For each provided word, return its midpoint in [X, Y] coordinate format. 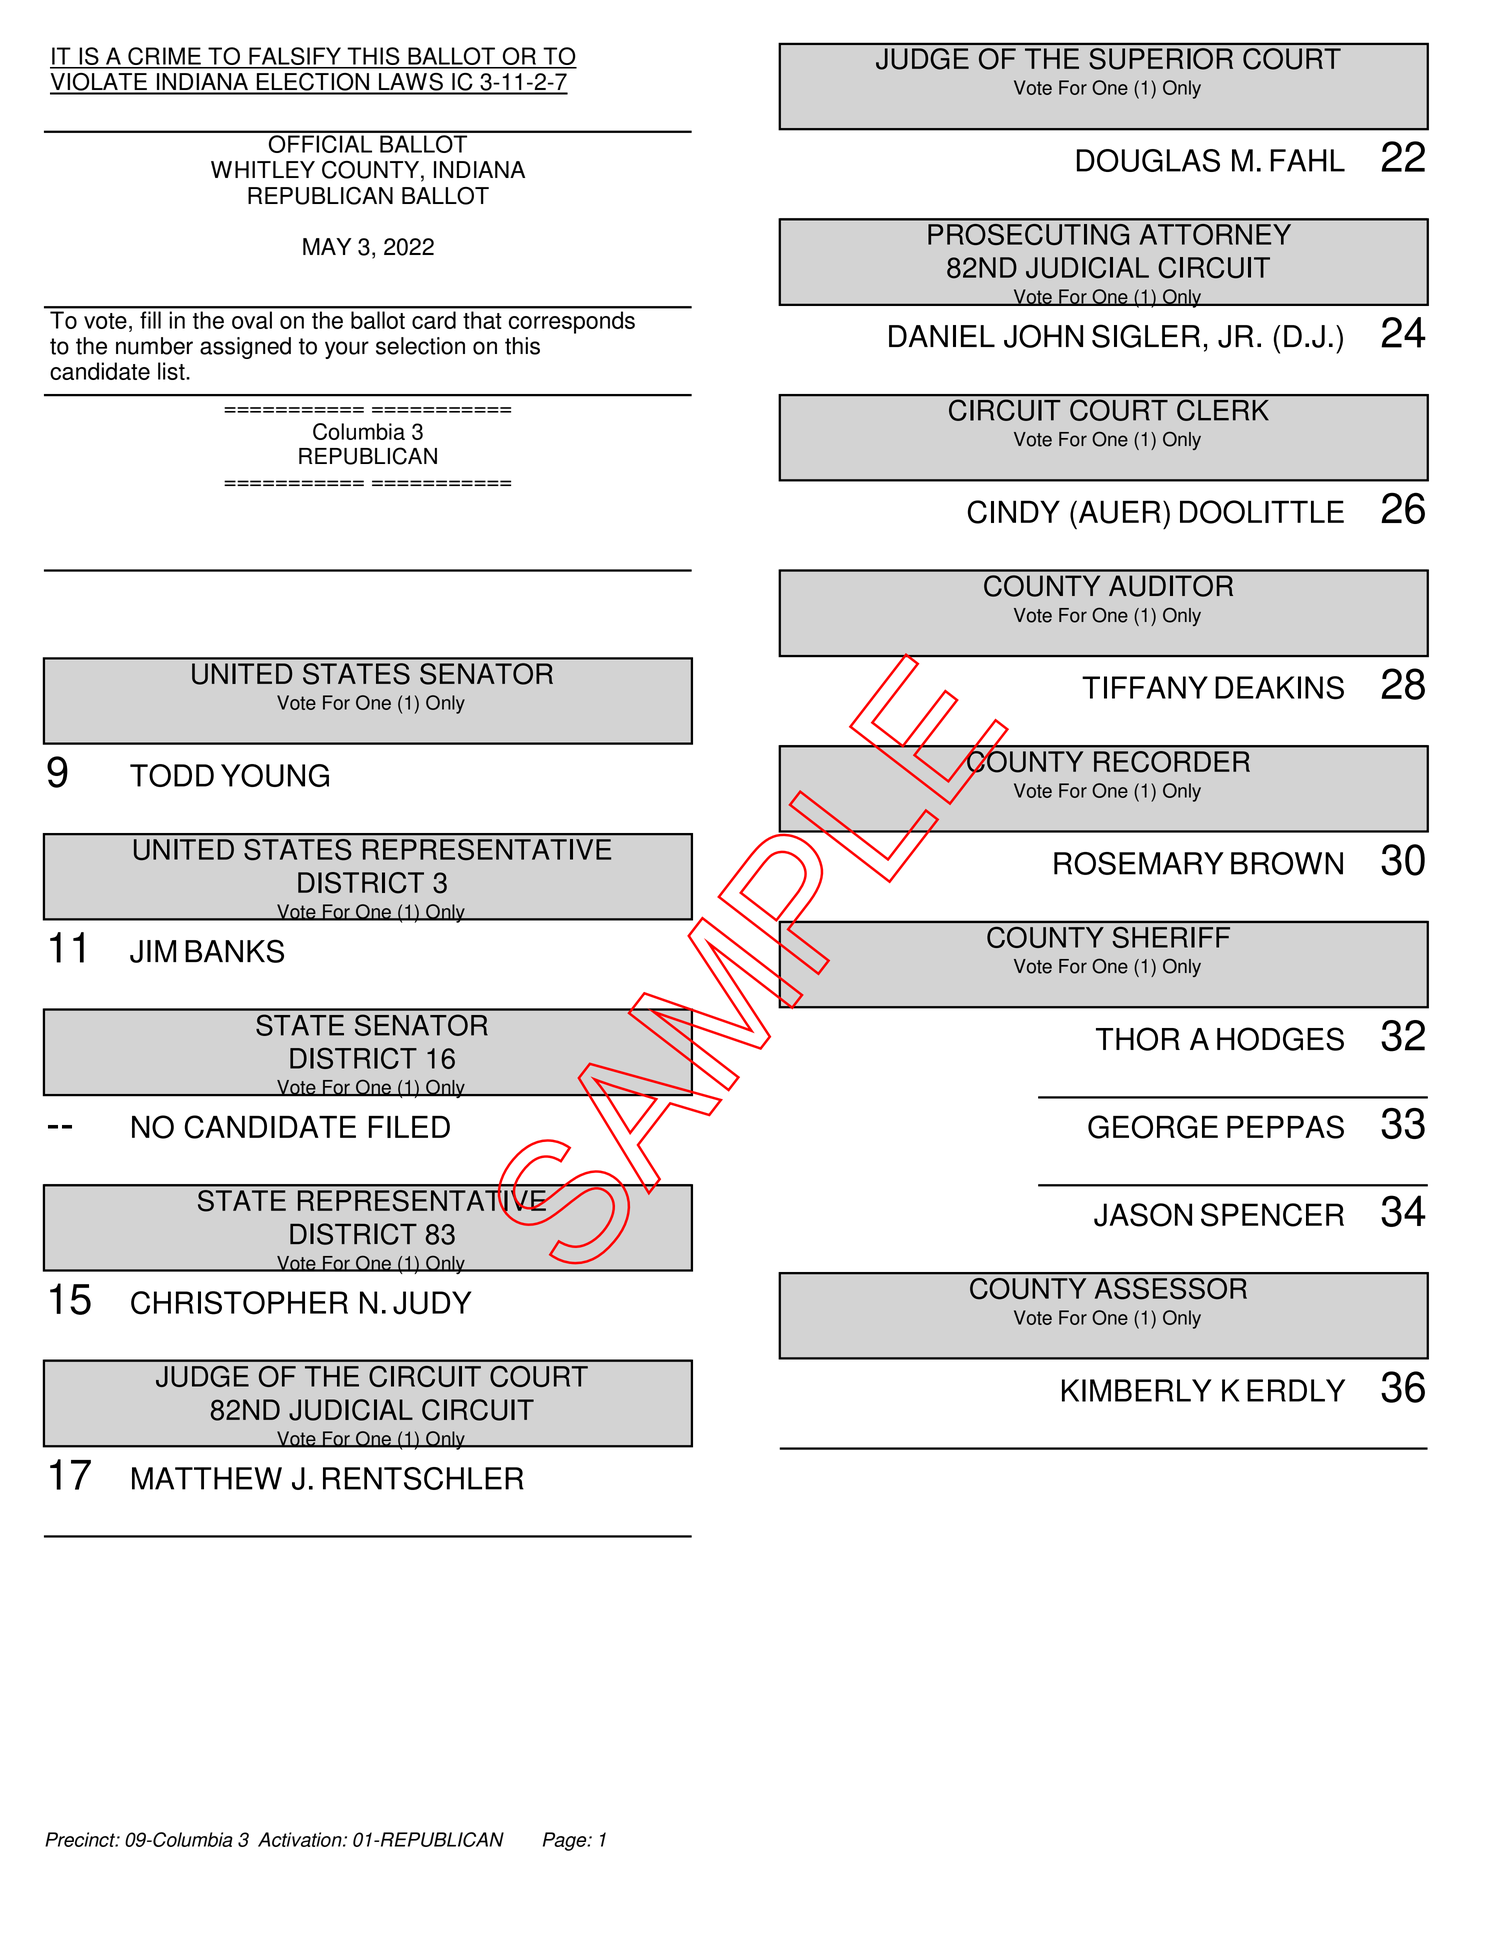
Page [566, 1841]
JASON [1143, 1215]
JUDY [432, 1303]
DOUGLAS [1148, 160]
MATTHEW [207, 1478]
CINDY [1014, 512]
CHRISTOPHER [239, 1303]
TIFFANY [1145, 687]
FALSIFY [295, 57]
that [482, 320]
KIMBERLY [1137, 1390]
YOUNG [275, 775]
